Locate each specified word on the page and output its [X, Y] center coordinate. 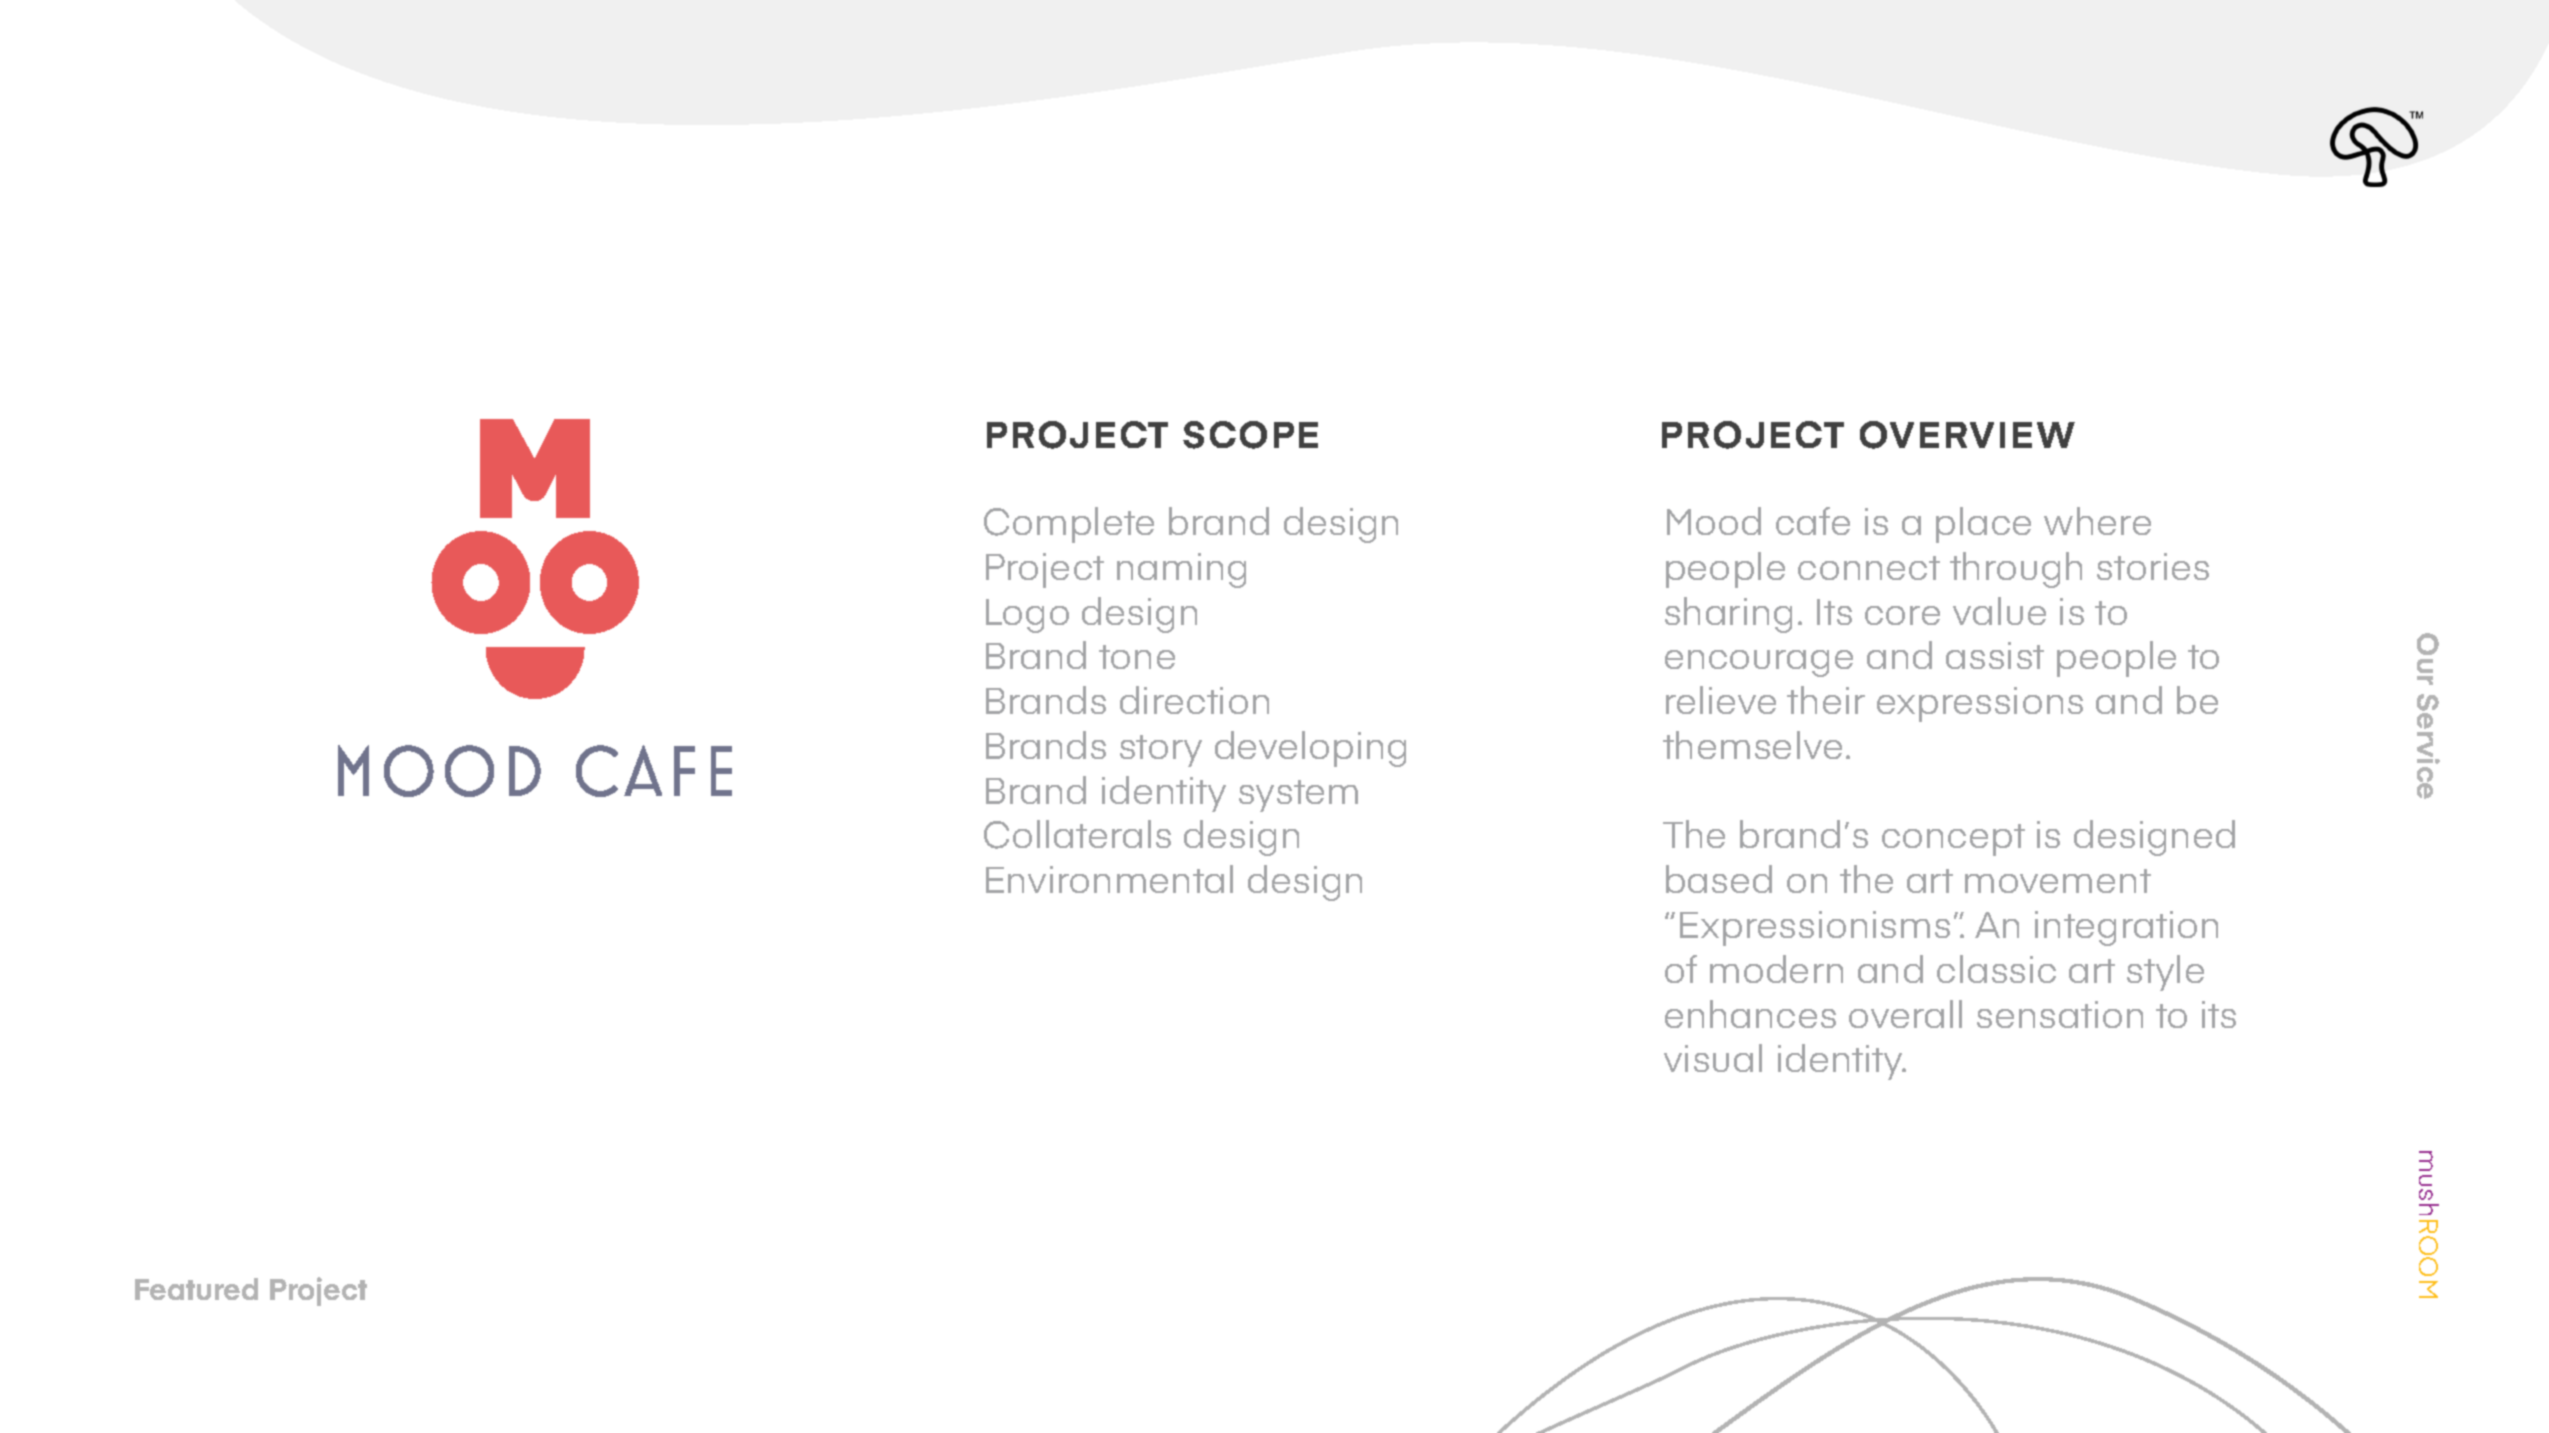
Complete [1069, 525]
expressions [1980, 704]
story [1161, 751]
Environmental [1109, 879]
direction [1194, 700]
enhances [1750, 1014]
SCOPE [1250, 435]
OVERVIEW [1967, 435]
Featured [196, 1289]
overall [1905, 1014]
